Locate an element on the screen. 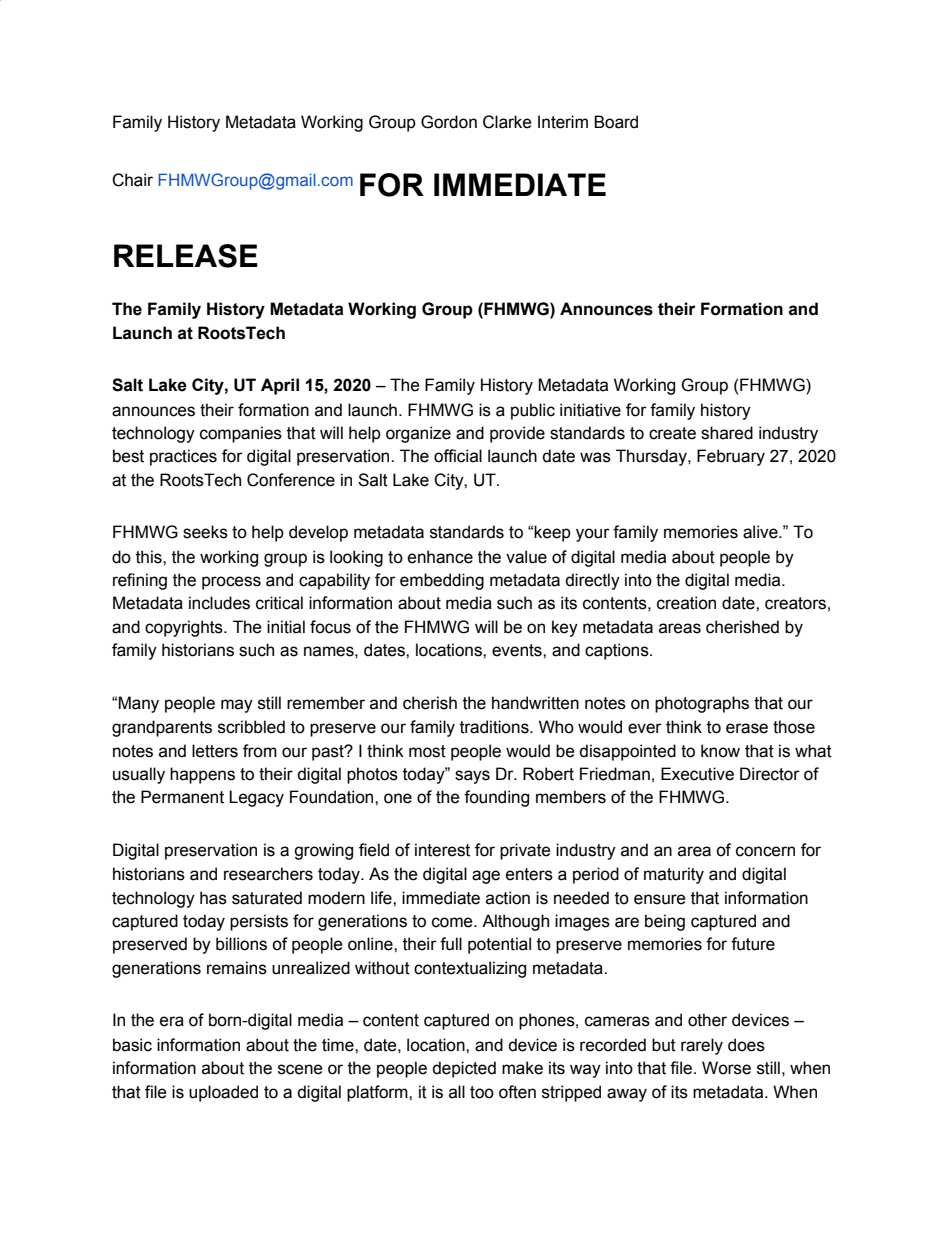  letters is located at coordinates (215, 751).
